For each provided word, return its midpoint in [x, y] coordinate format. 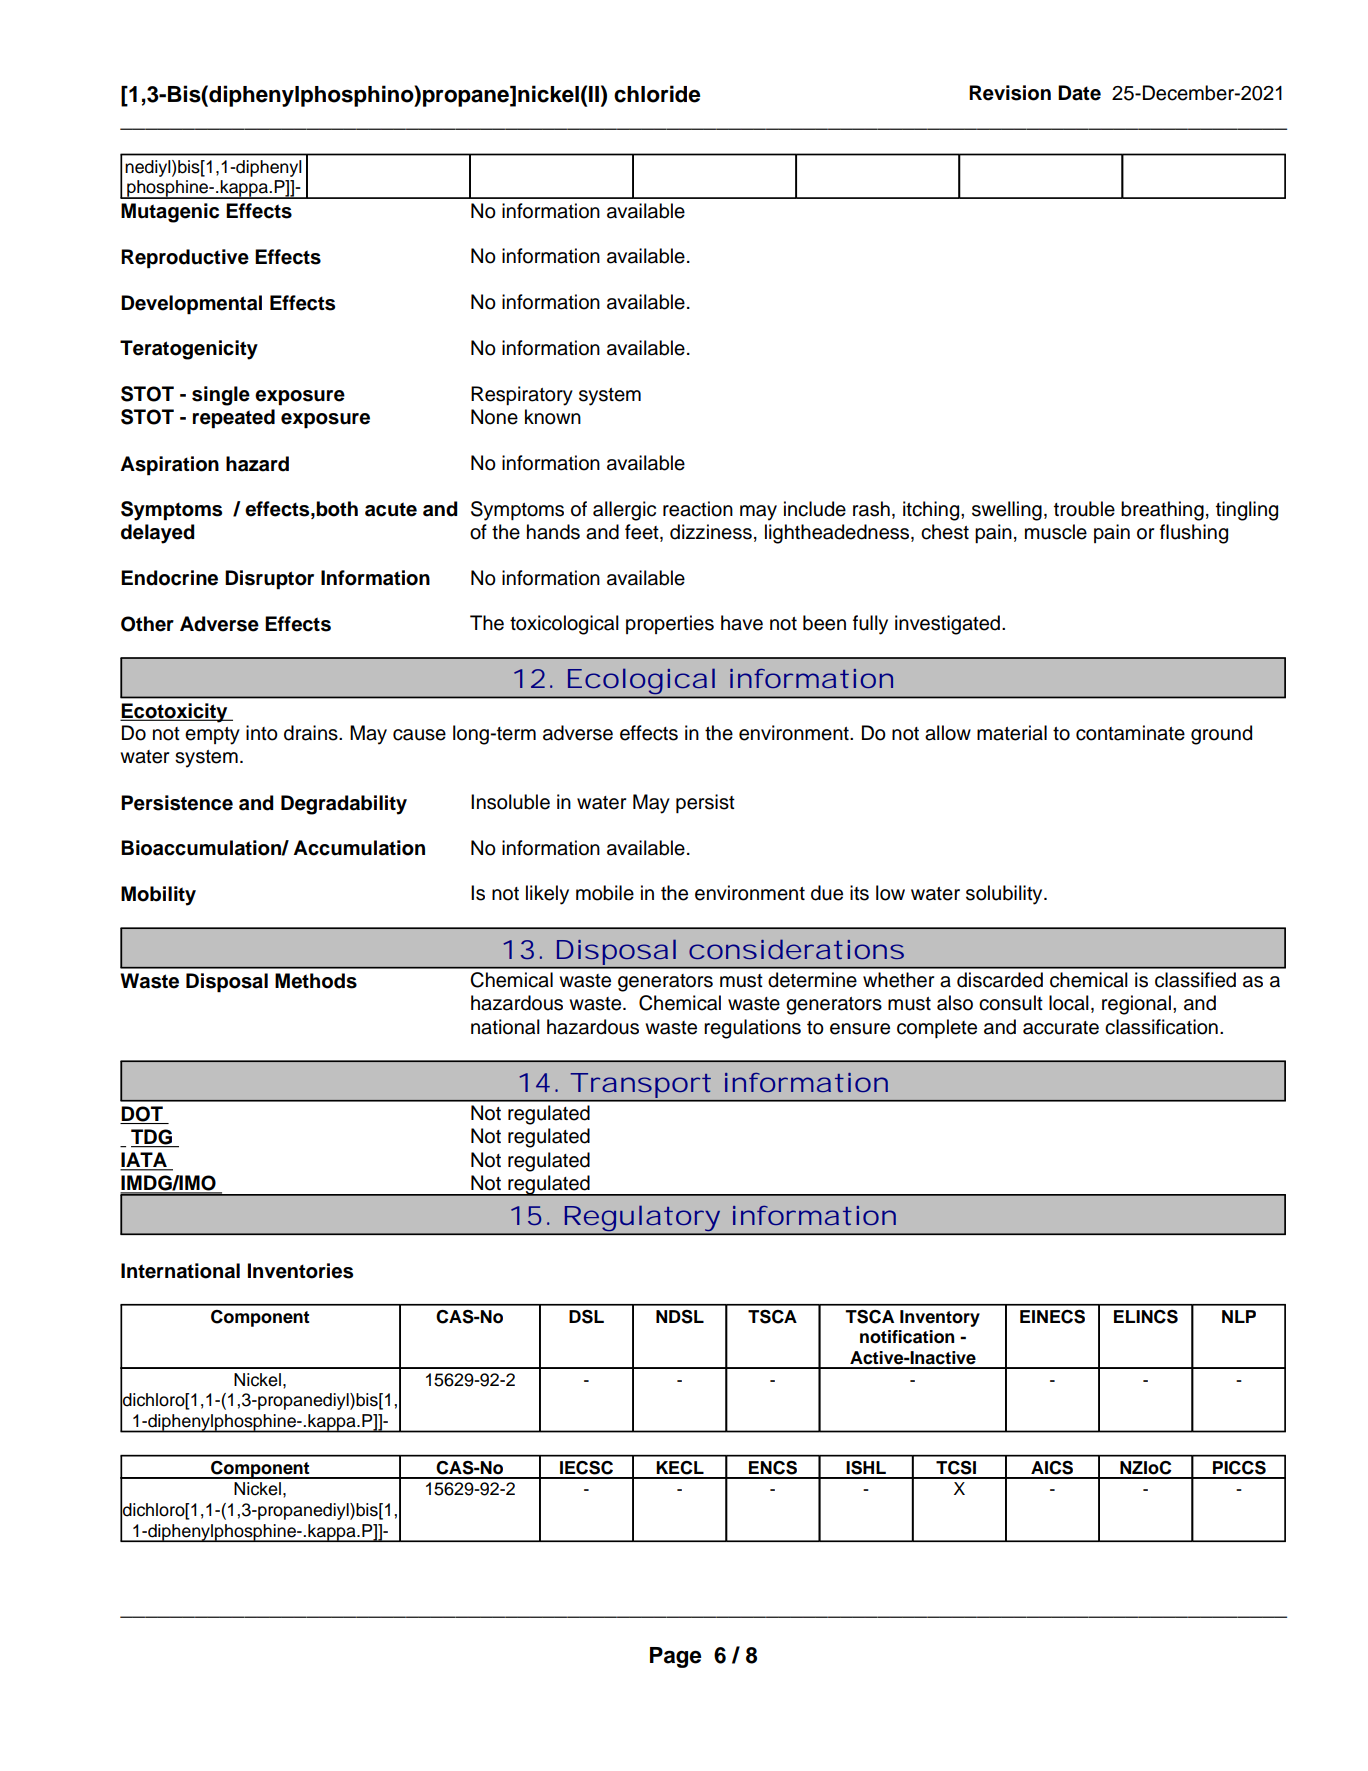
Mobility [158, 896]
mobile [605, 893]
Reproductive [185, 259]
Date [1079, 93]
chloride [657, 94]
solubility [1005, 895]
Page [676, 1657]
